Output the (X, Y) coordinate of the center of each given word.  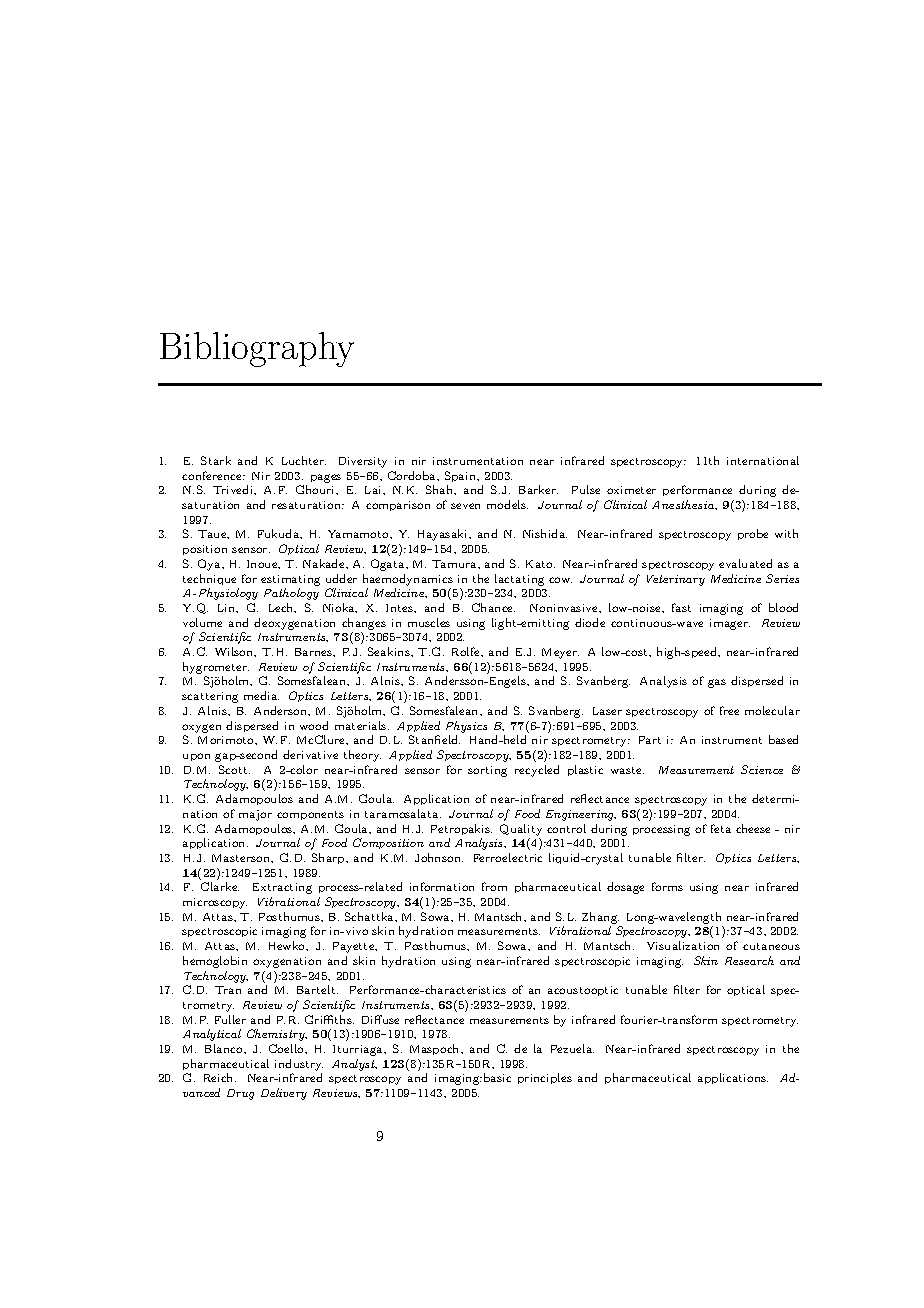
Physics (466, 727)
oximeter (631, 490)
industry (299, 1065)
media (261, 695)
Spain (462, 476)
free (729, 710)
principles (545, 1078)
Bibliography (257, 349)
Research (749, 960)
